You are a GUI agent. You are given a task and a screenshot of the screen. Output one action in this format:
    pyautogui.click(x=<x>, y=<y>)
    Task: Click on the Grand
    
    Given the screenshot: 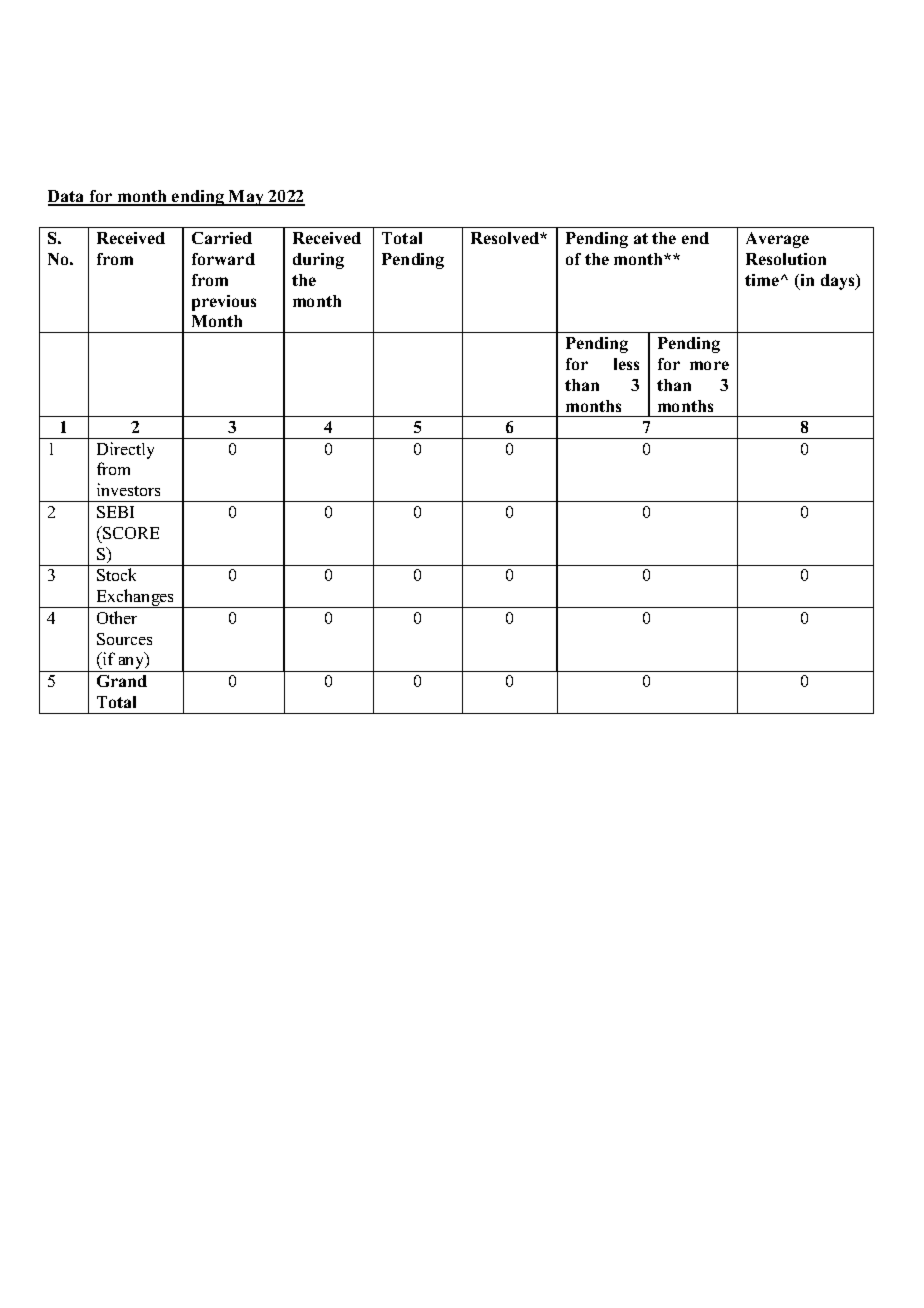 What is the action you would take?
    pyautogui.click(x=122, y=681)
